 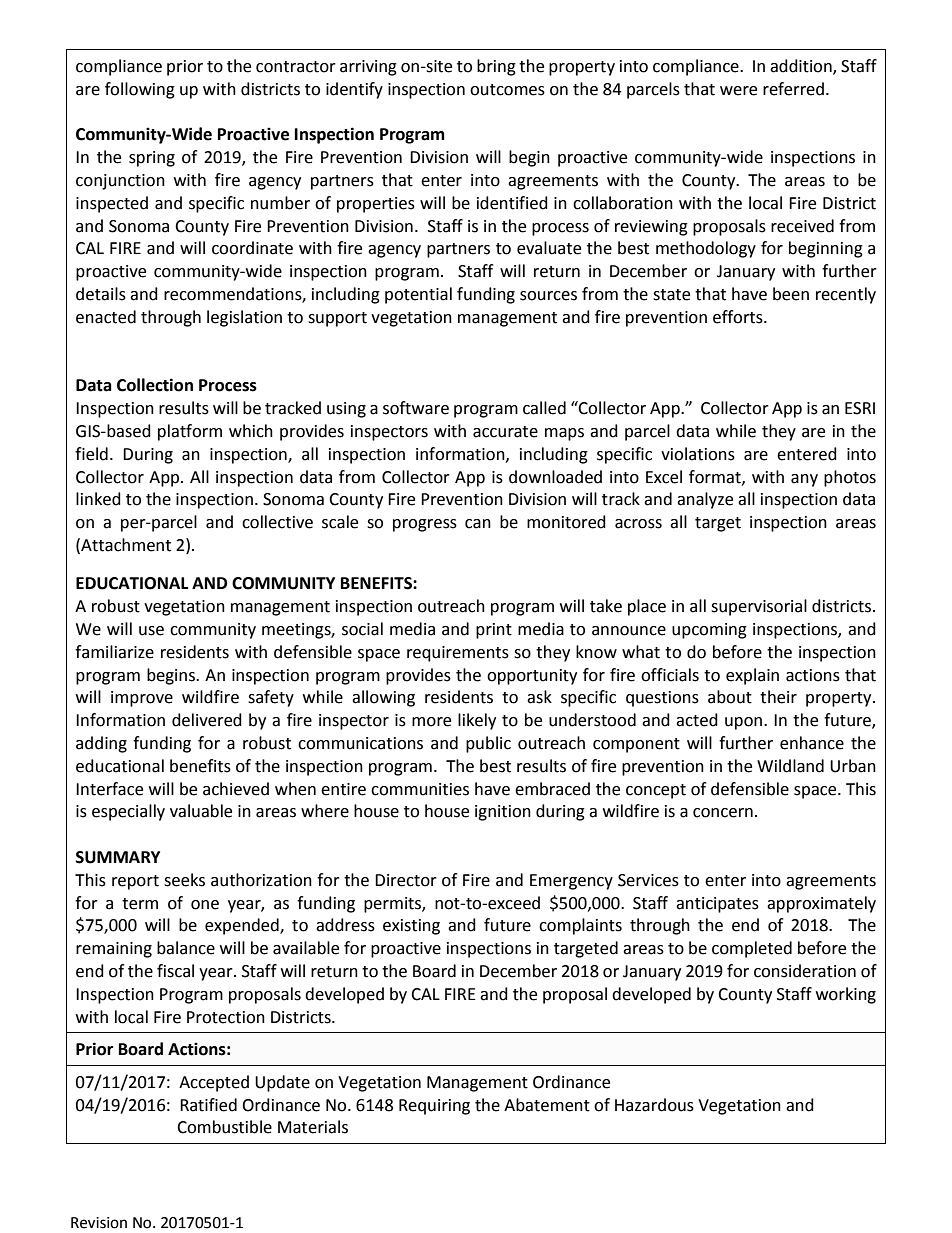 What do you see at coordinates (507, 90) in the screenshot?
I see `outcomes` at bounding box center [507, 90].
